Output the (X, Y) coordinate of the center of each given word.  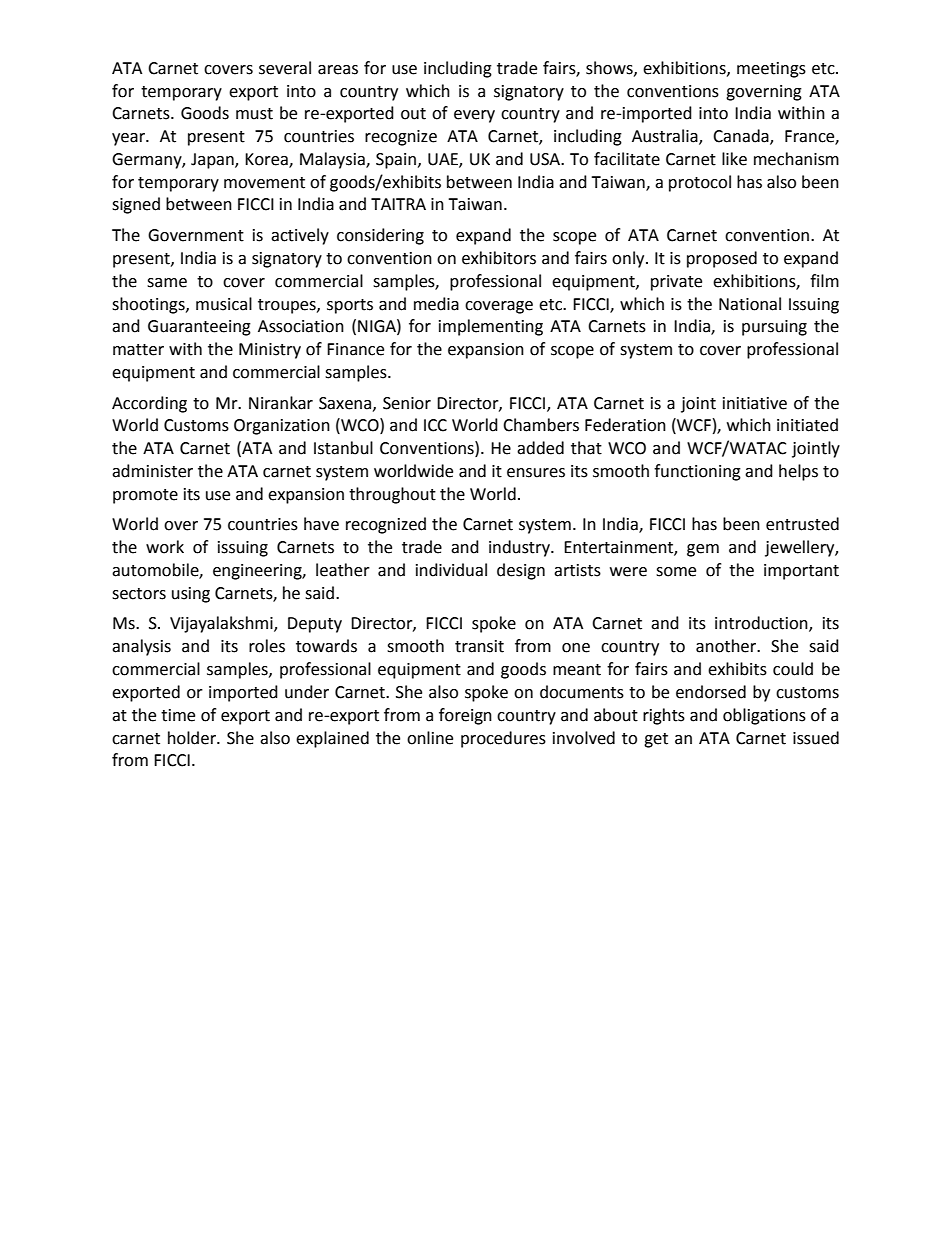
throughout (392, 495)
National (750, 304)
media (436, 304)
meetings (771, 70)
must (254, 114)
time (178, 715)
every (474, 116)
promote (145, 496)
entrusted (802, 524)
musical (224, 304)
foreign (465, 716)
